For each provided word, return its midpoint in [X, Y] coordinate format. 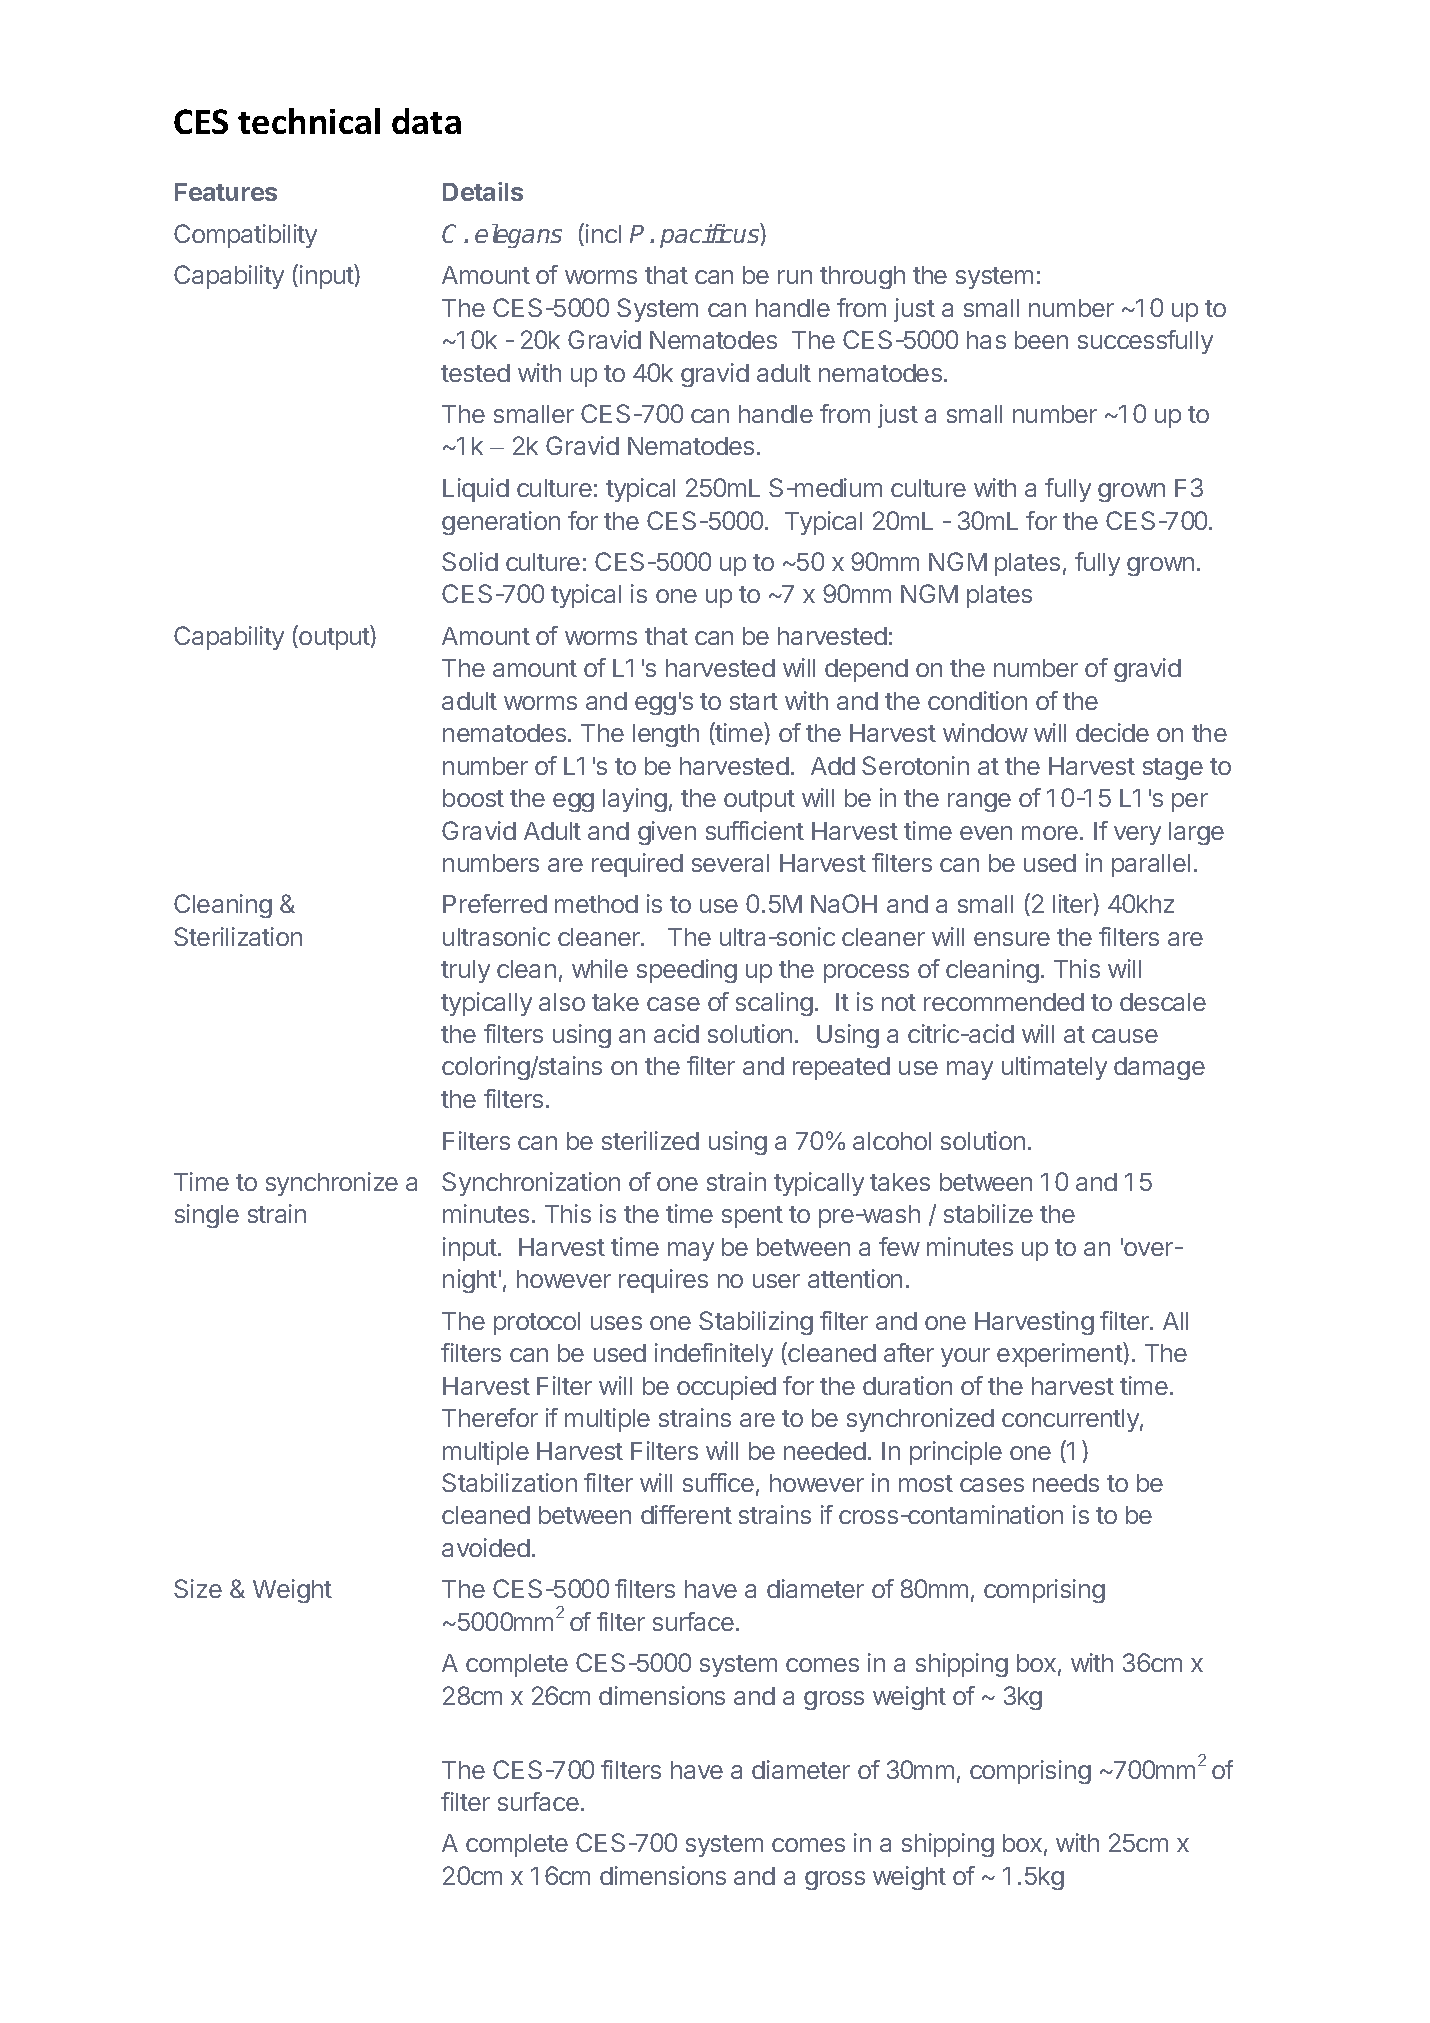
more [1050, 833]
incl [603, 233]
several [730, 863]
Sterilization [238, 936]
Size [198, 1588]
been [1041, 340]
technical [309, 121]
